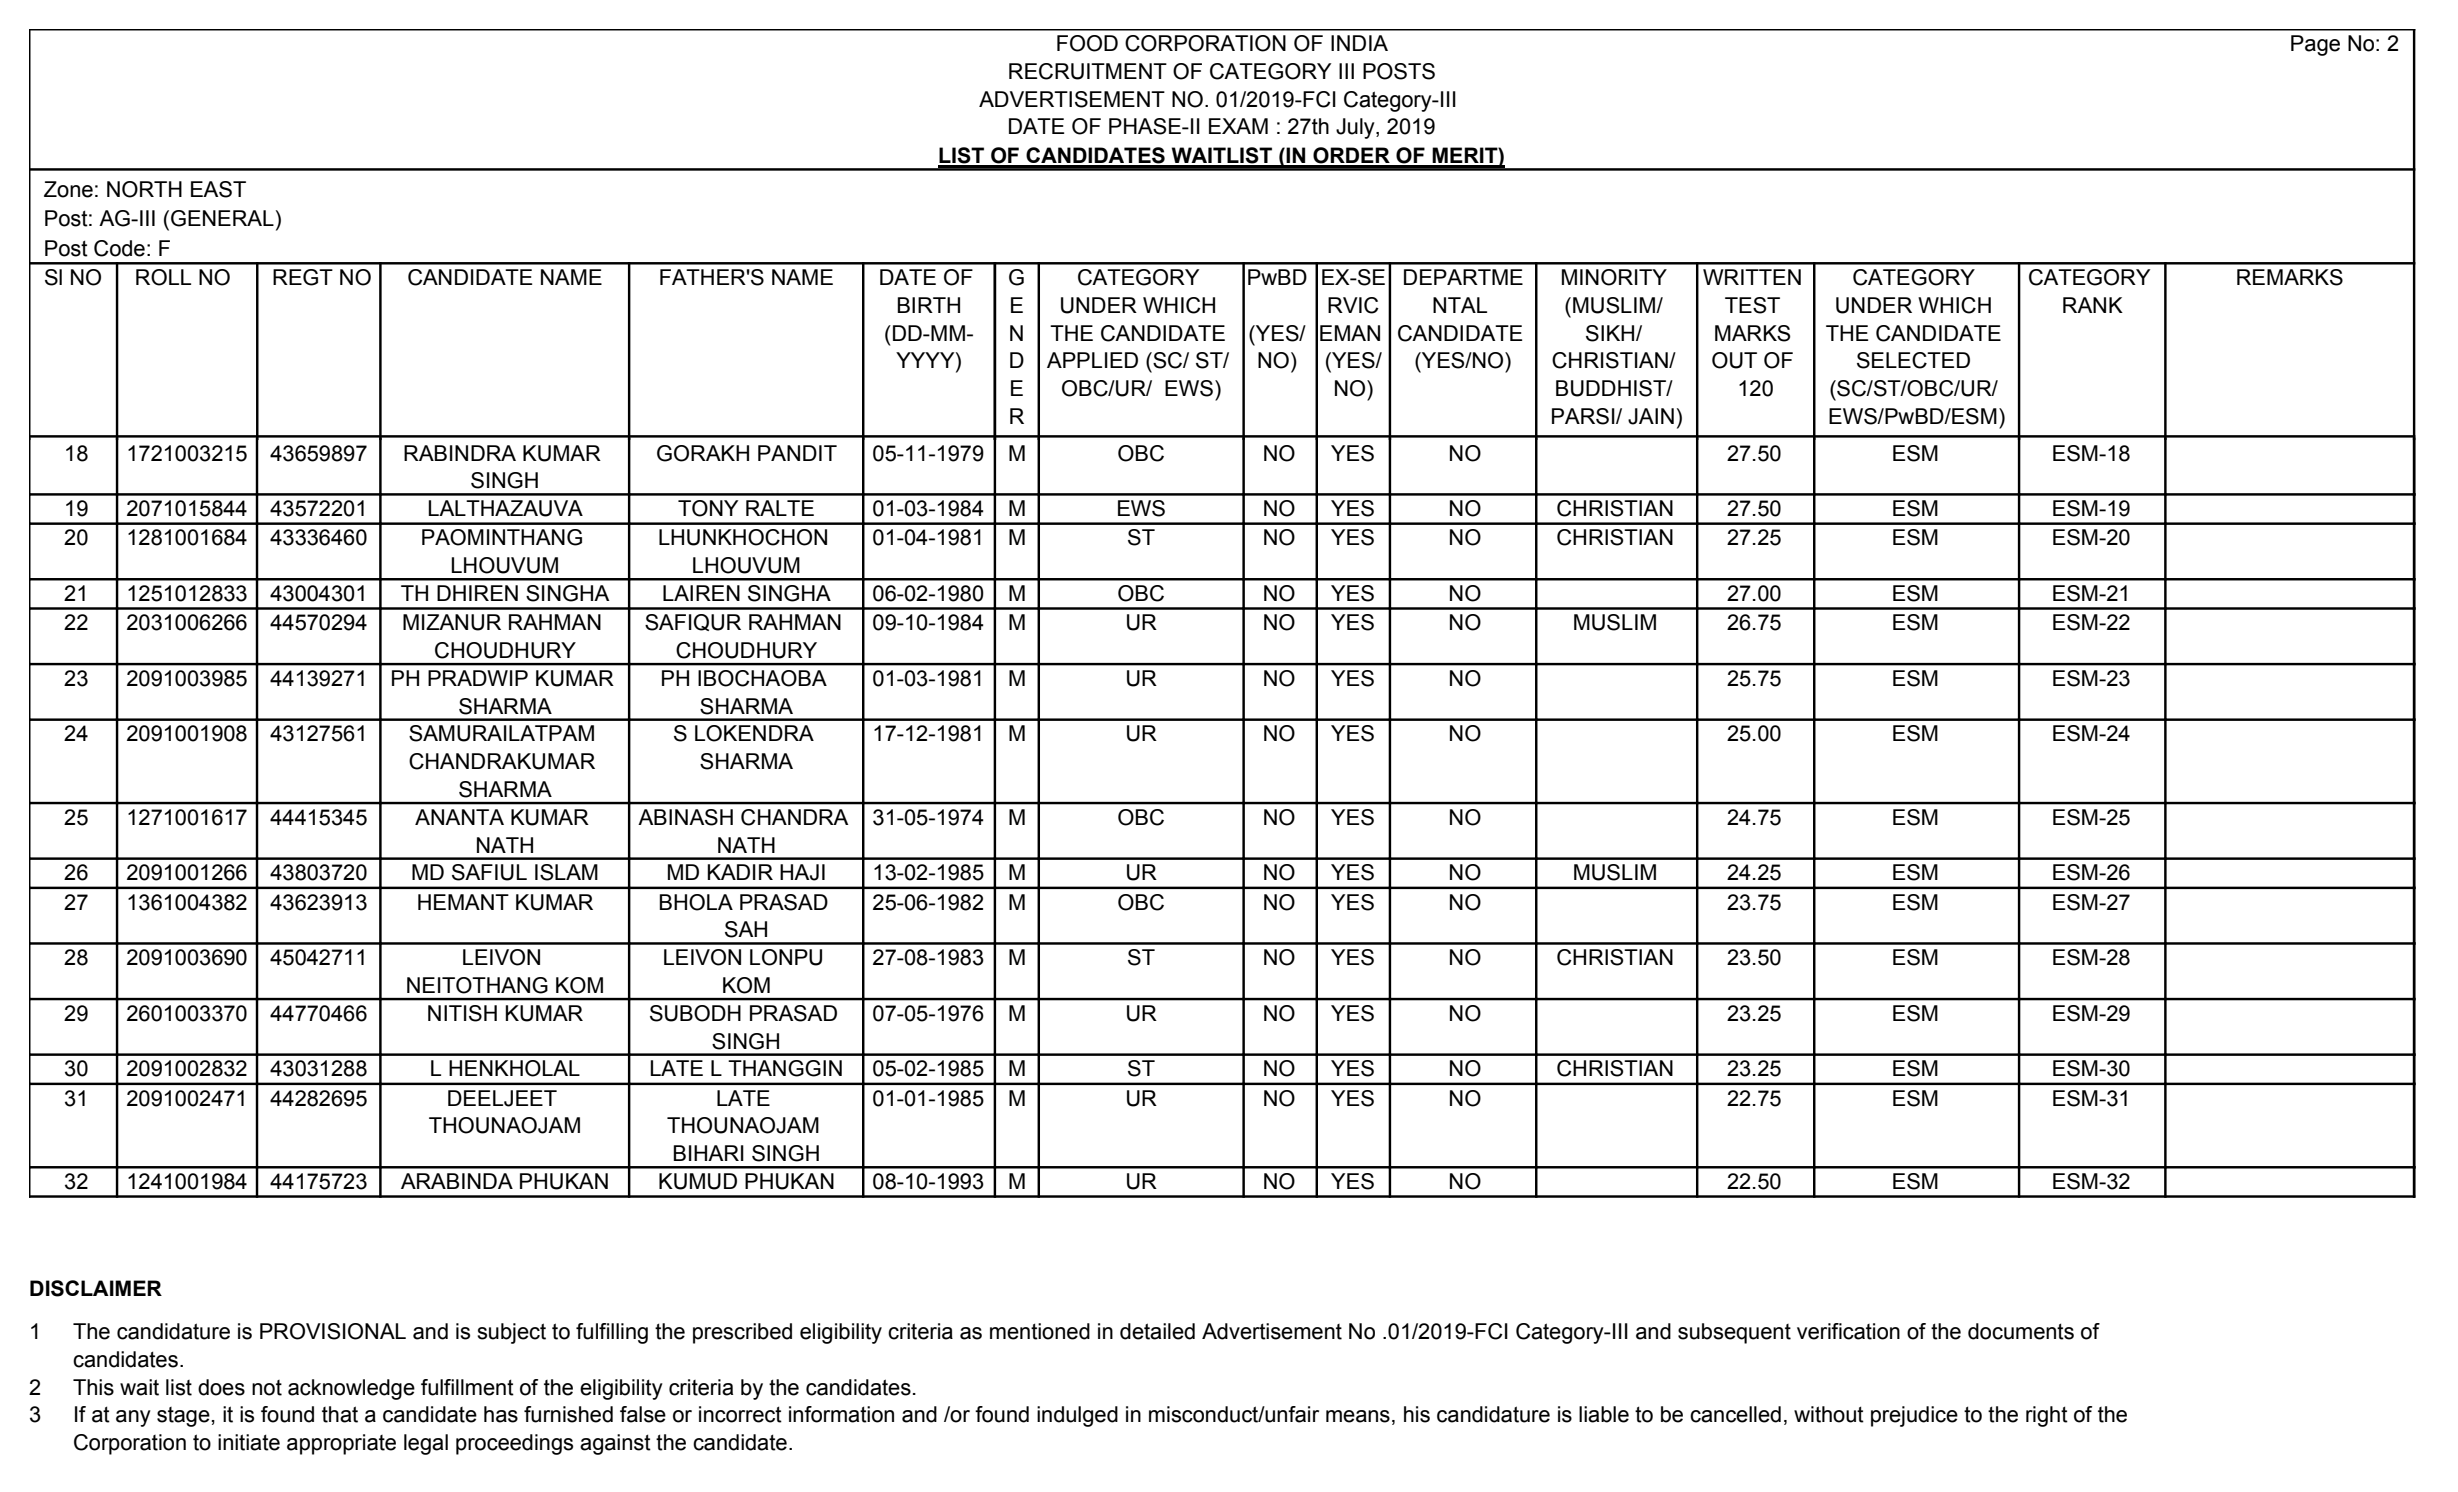 The width and height of the document is (2458, 1492). I want to click on ANANTA, so click(459, 817).
